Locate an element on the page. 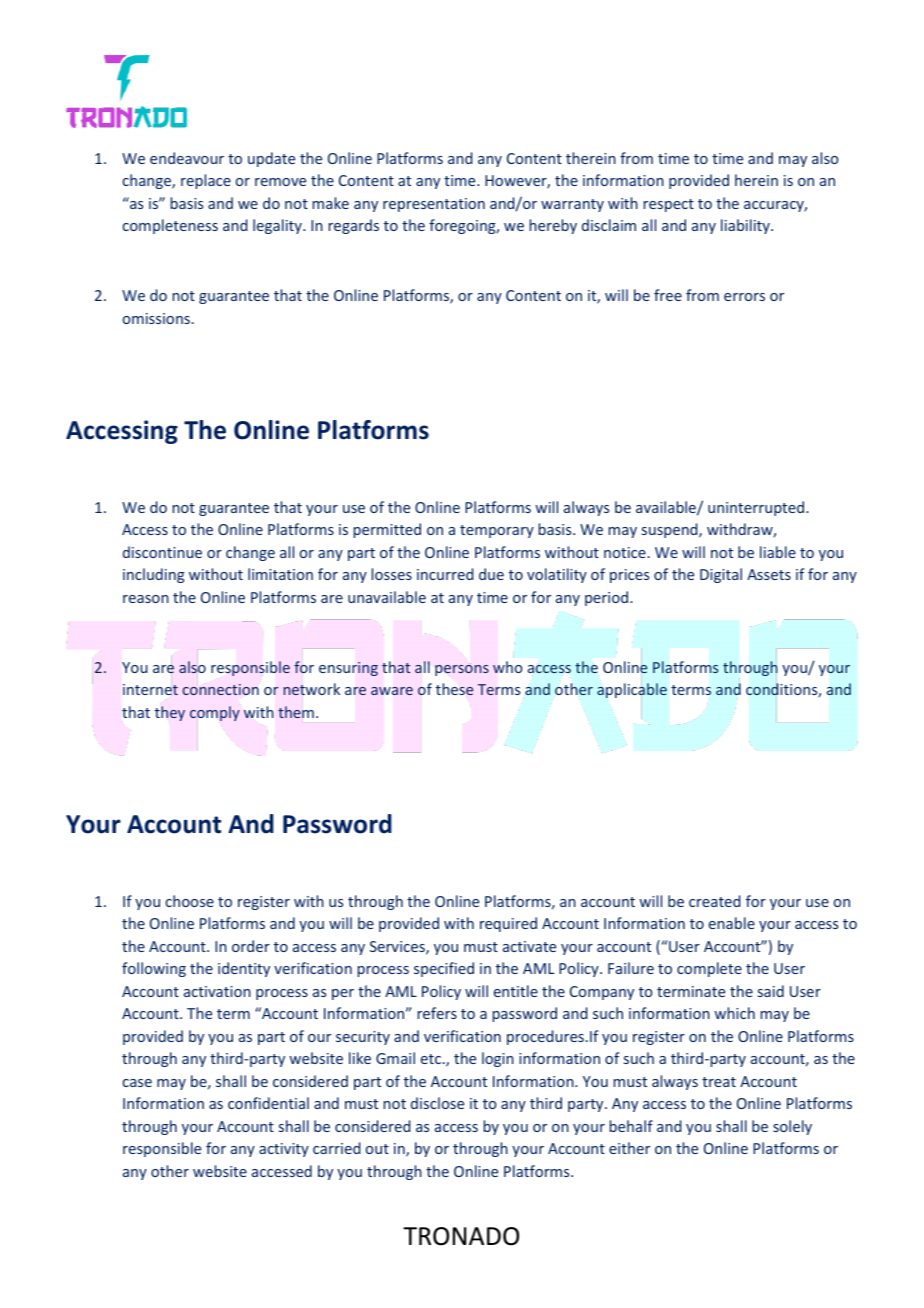 The image size is (924, 1308). omissions is located at coordinates (156, 318).
